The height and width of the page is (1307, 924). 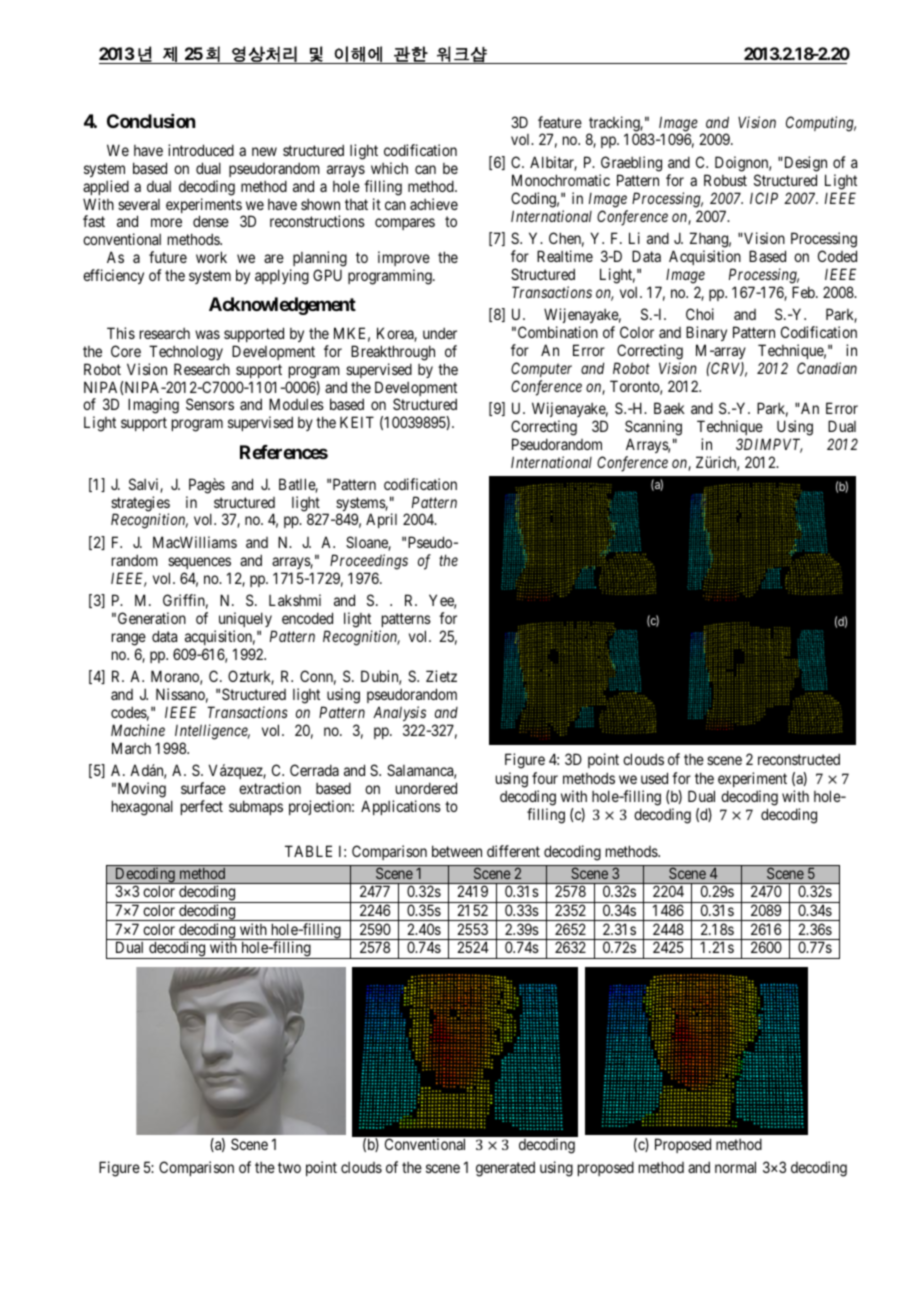 I want to click on unordered, so click(x=426, y=788).
